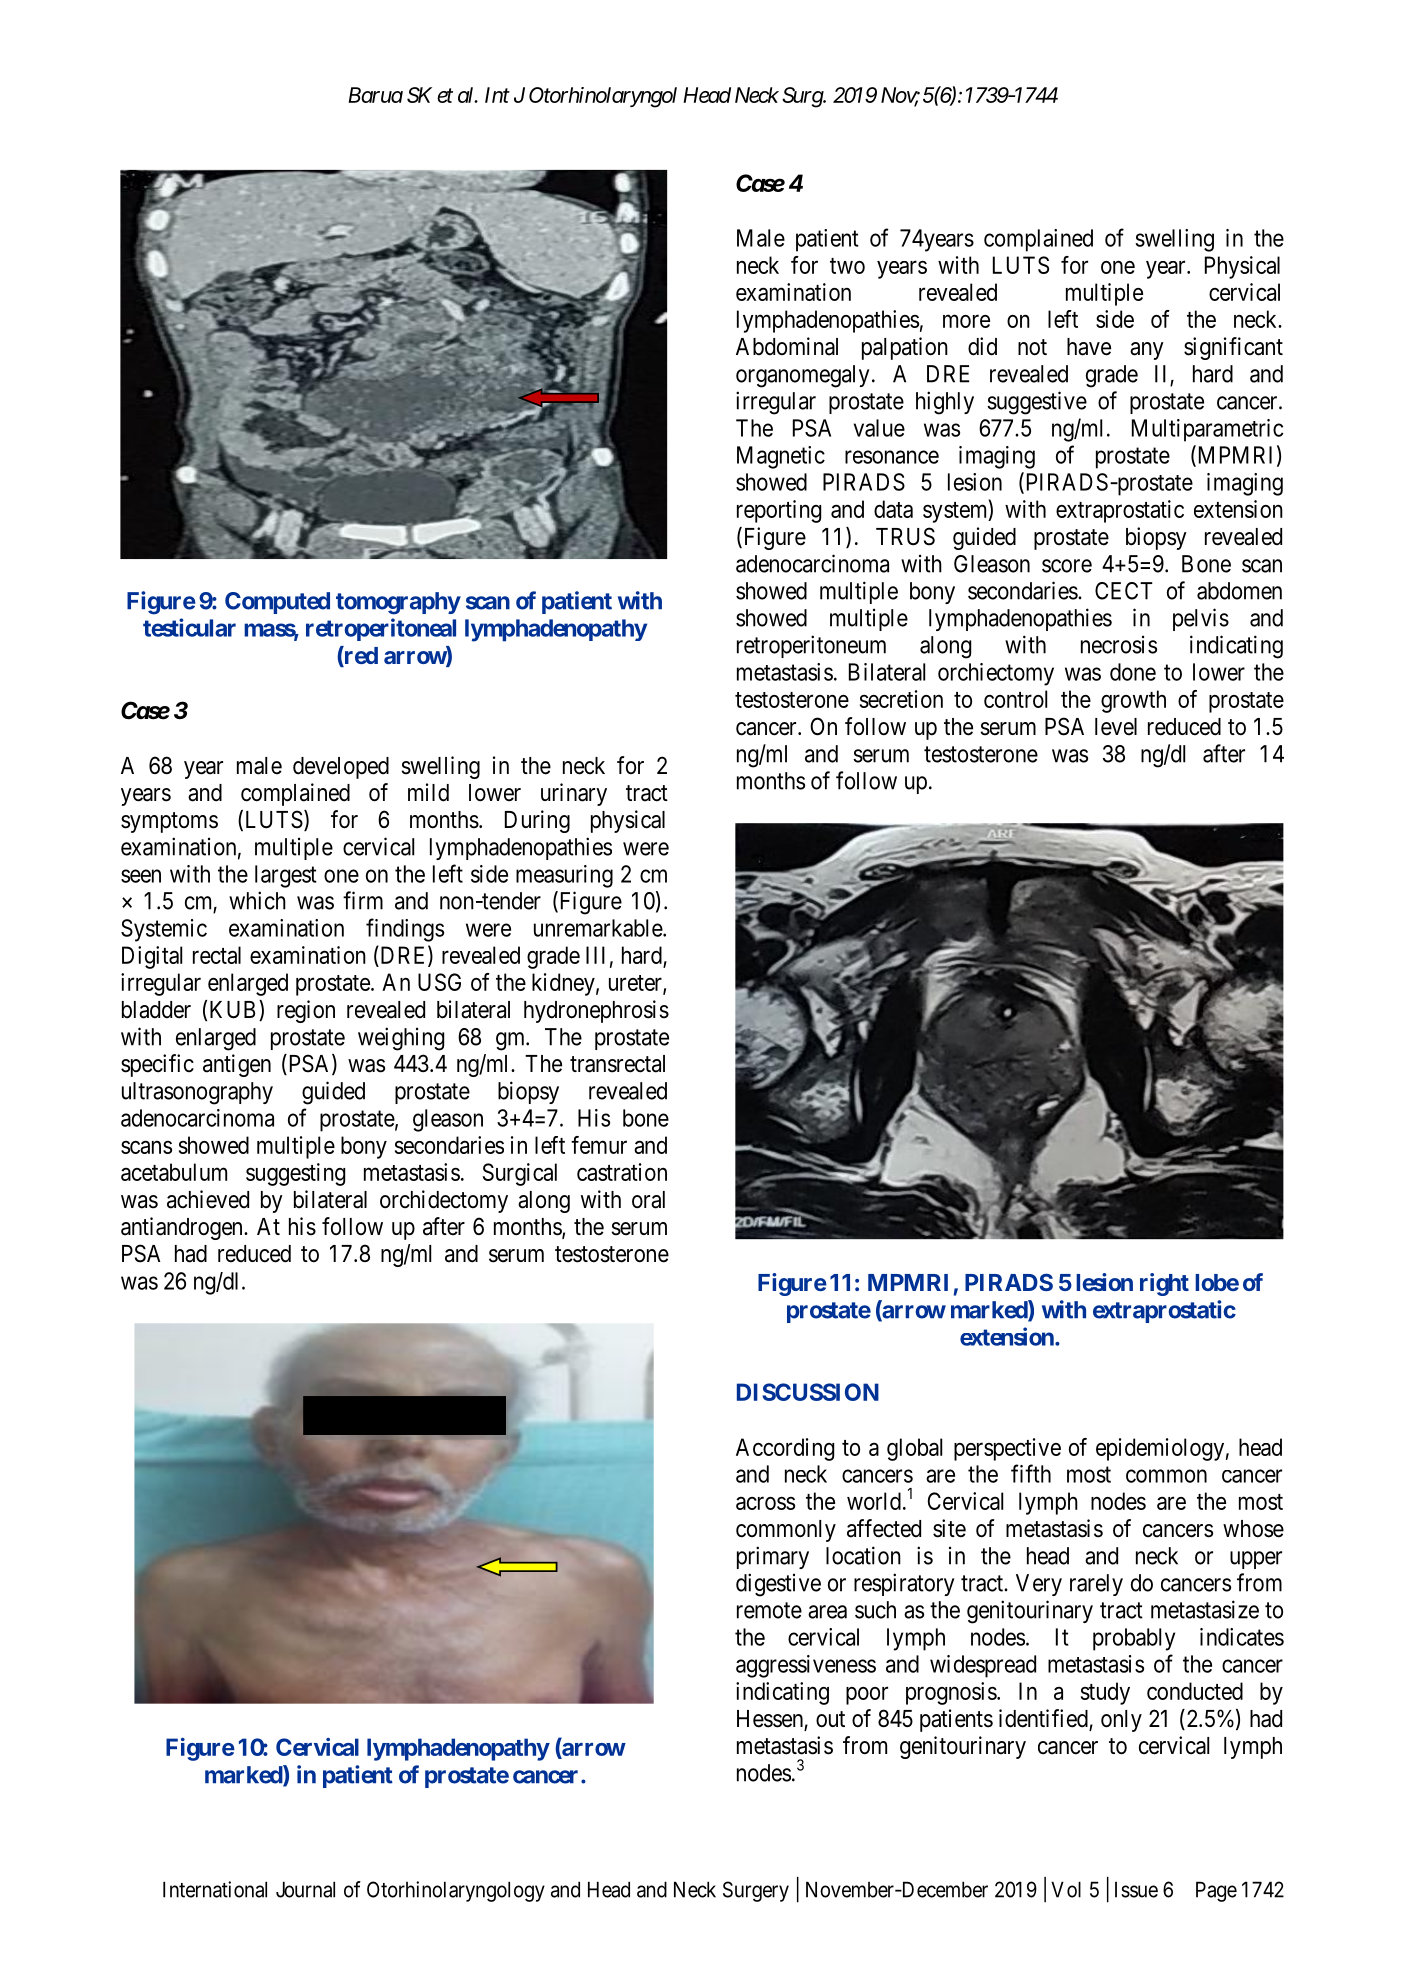  I want to click on right, so click(1164, 1284).
